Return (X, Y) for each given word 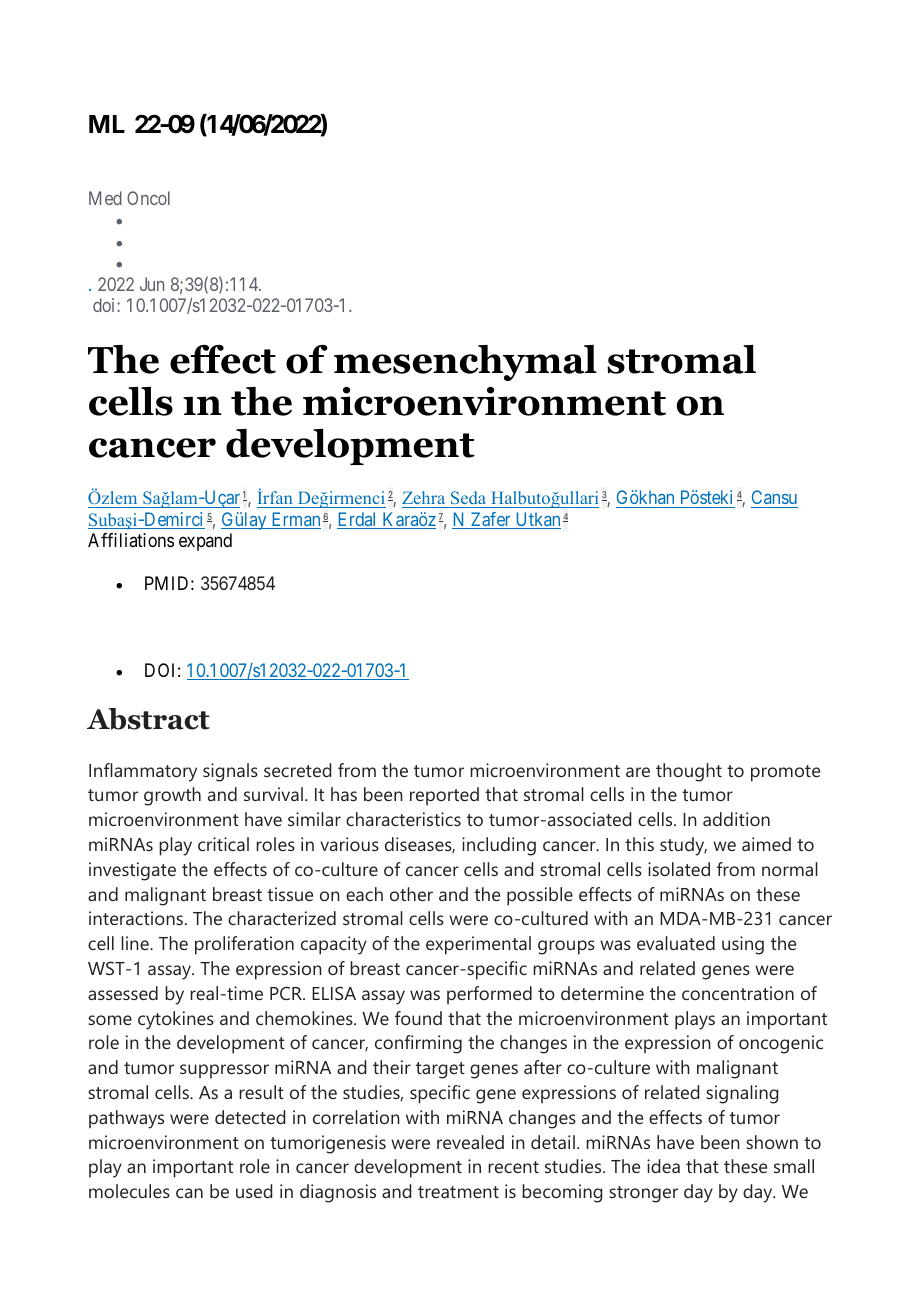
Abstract (148, 719)
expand (205, 542)
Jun (152, 284)
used (254, 1191)
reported (444, 796)
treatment (458, 1192)
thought (689, 772)
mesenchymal (465, 363)
